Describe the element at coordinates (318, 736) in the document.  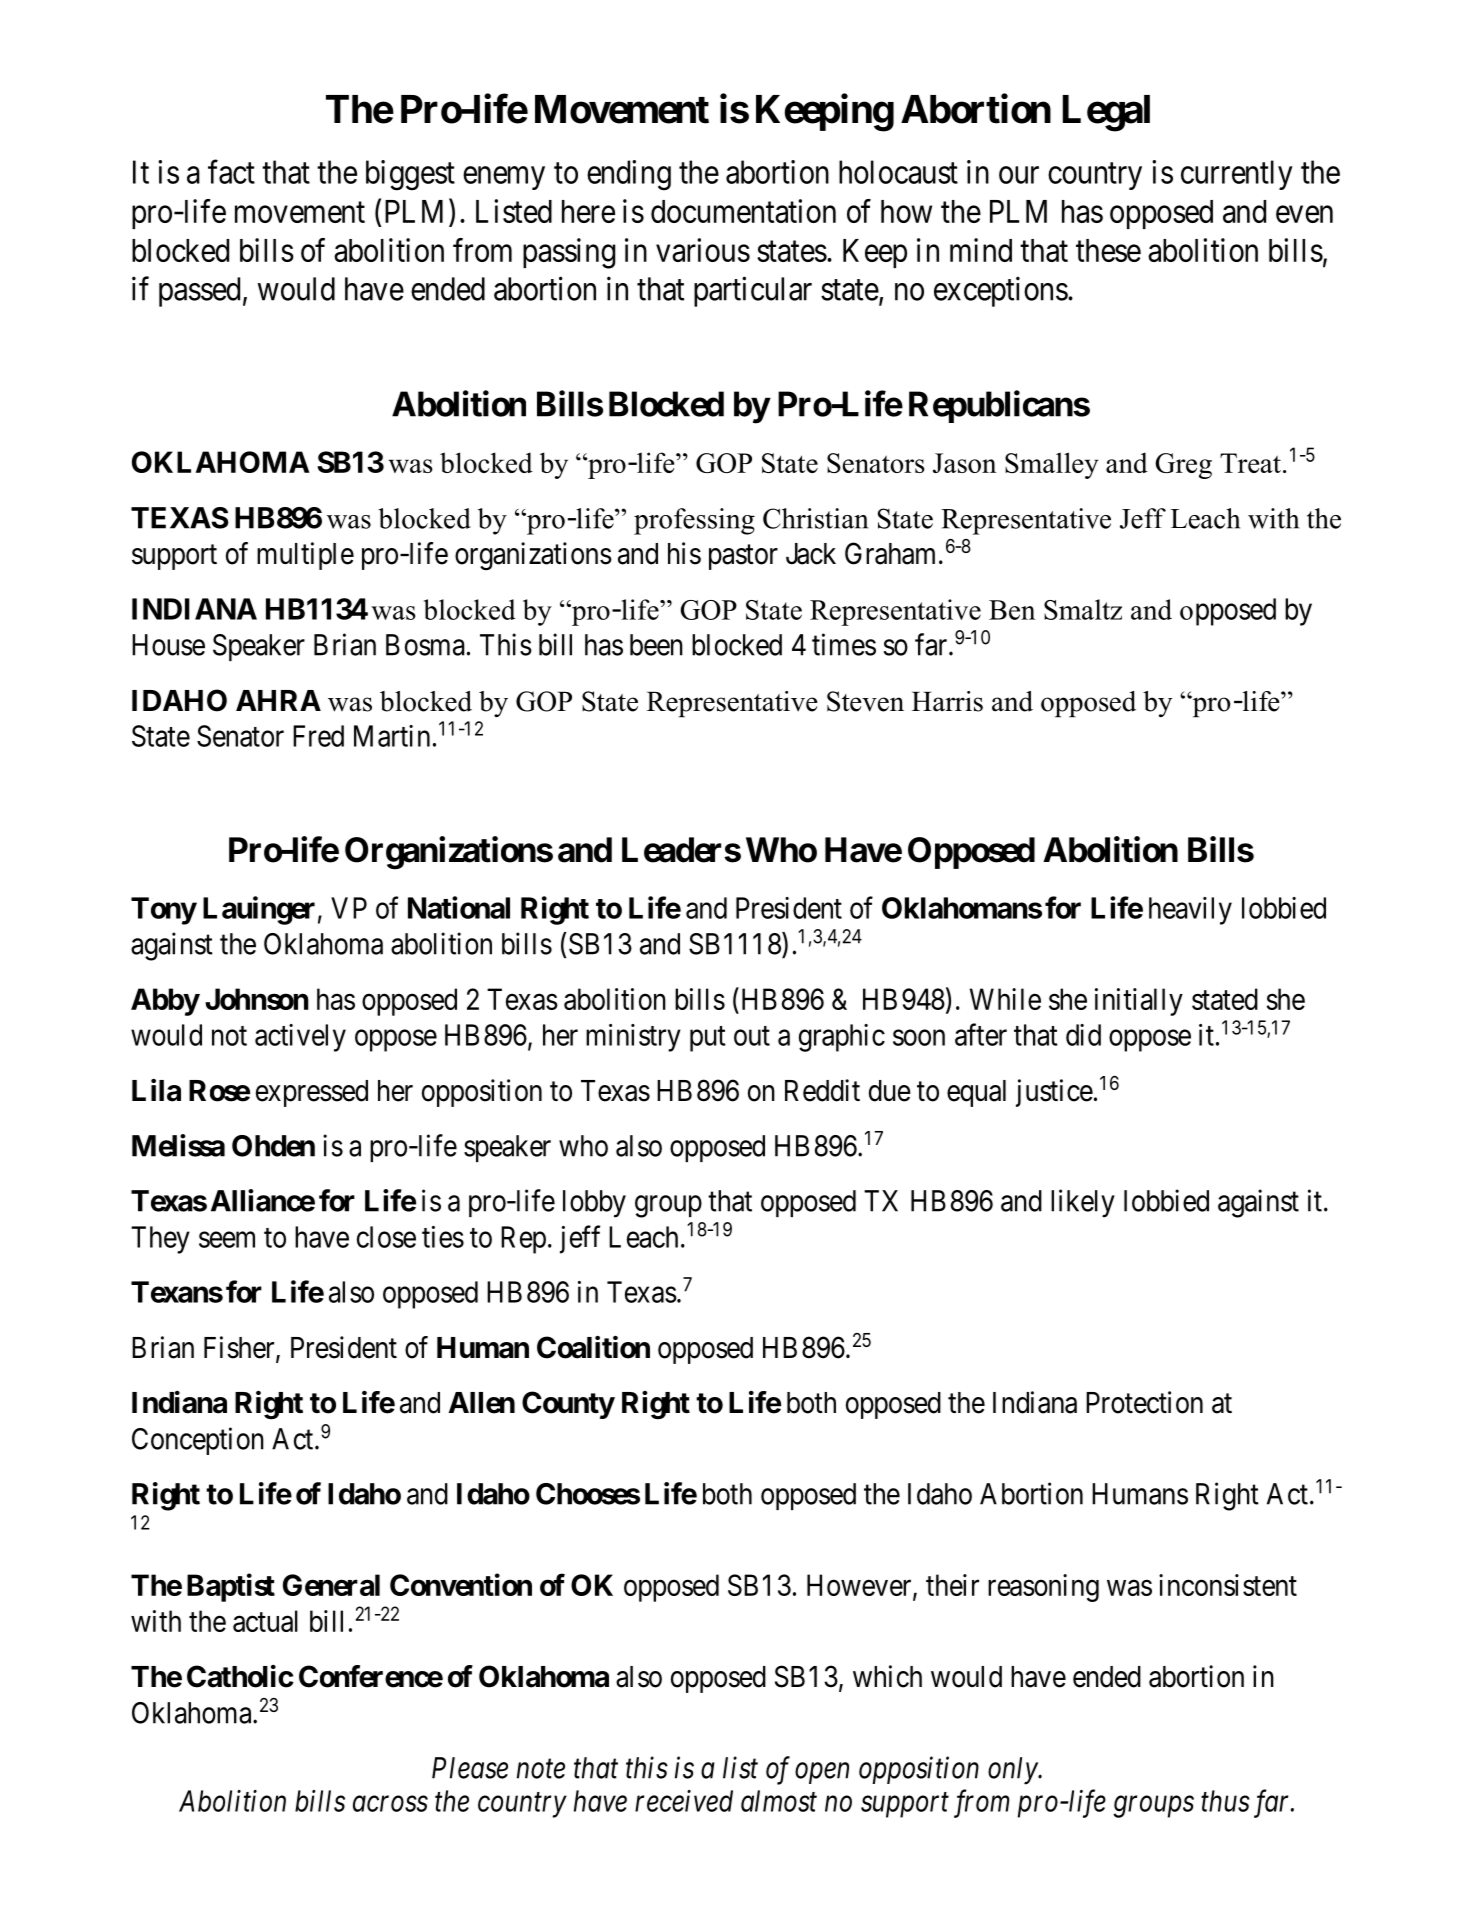
I see `Fred` at that location.
